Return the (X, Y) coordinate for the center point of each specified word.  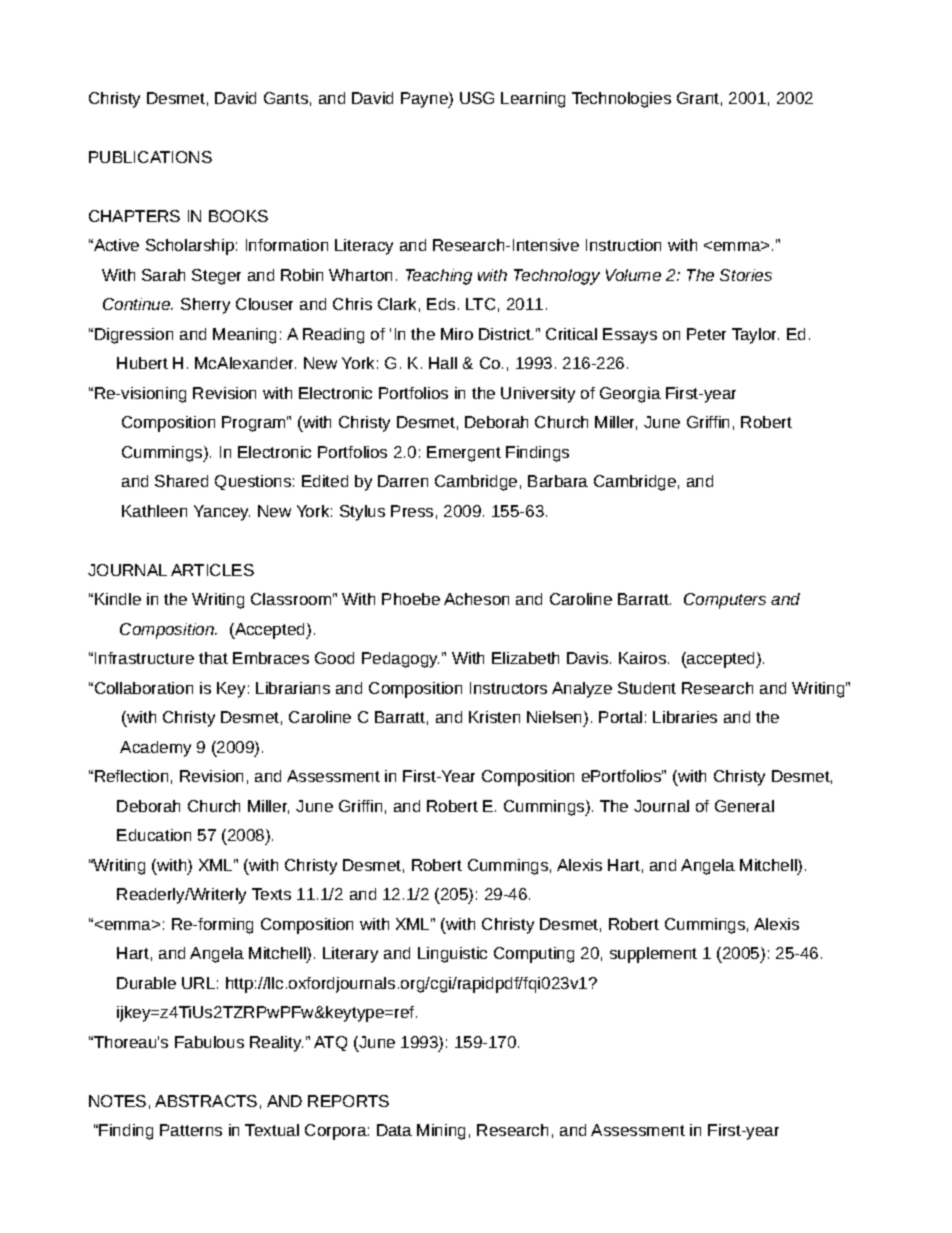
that (213, 658)
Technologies (621, 100)
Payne (425, 100)
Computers (725, 601)
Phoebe (411, 599)
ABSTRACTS (206, 1101)
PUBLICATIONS (150, 157)
